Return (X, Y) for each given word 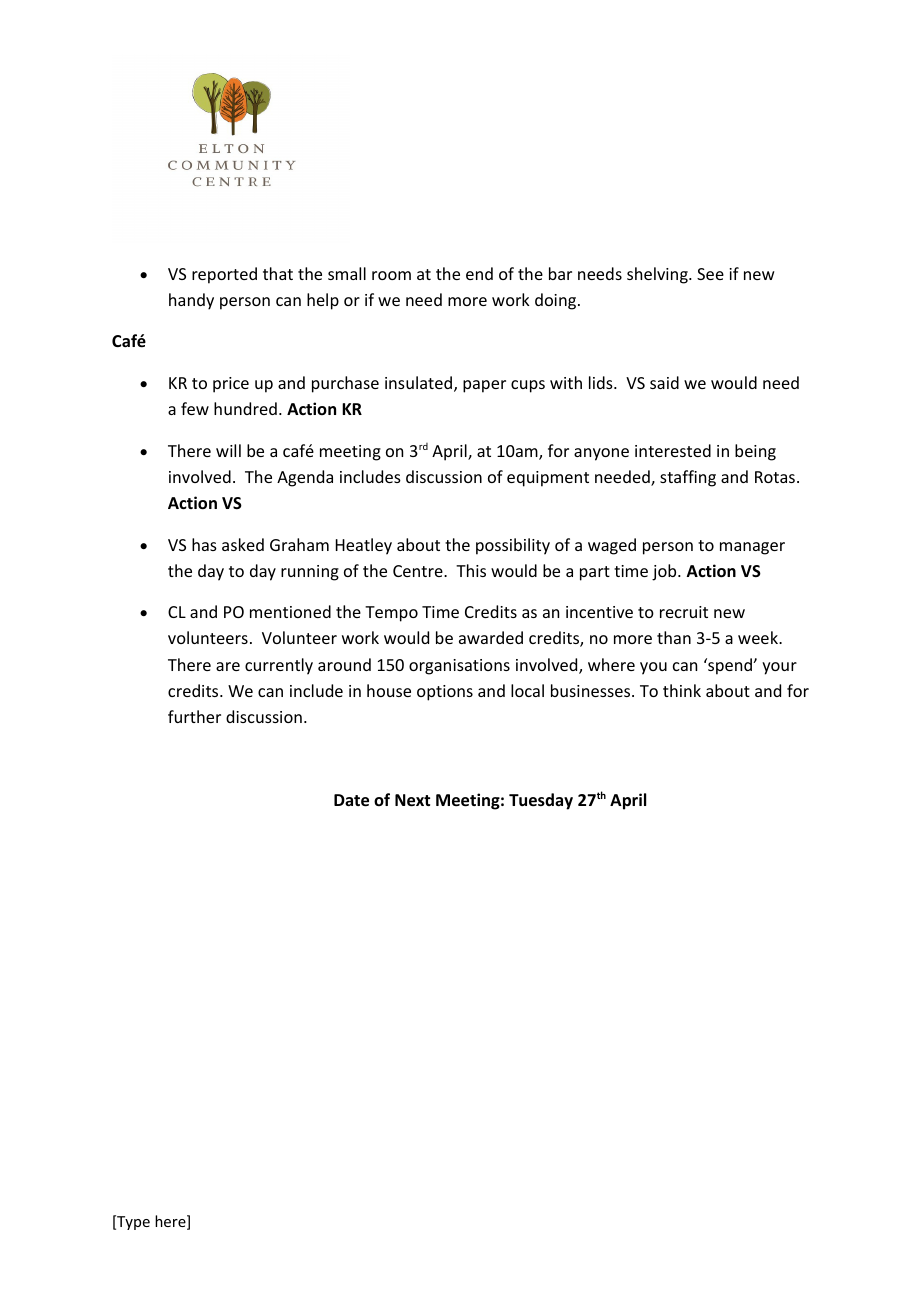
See (710, 274)
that (278, 273)
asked (243, 544)
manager (752, 548)
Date (351, 800)
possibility (513, 546)
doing (557, 301)
